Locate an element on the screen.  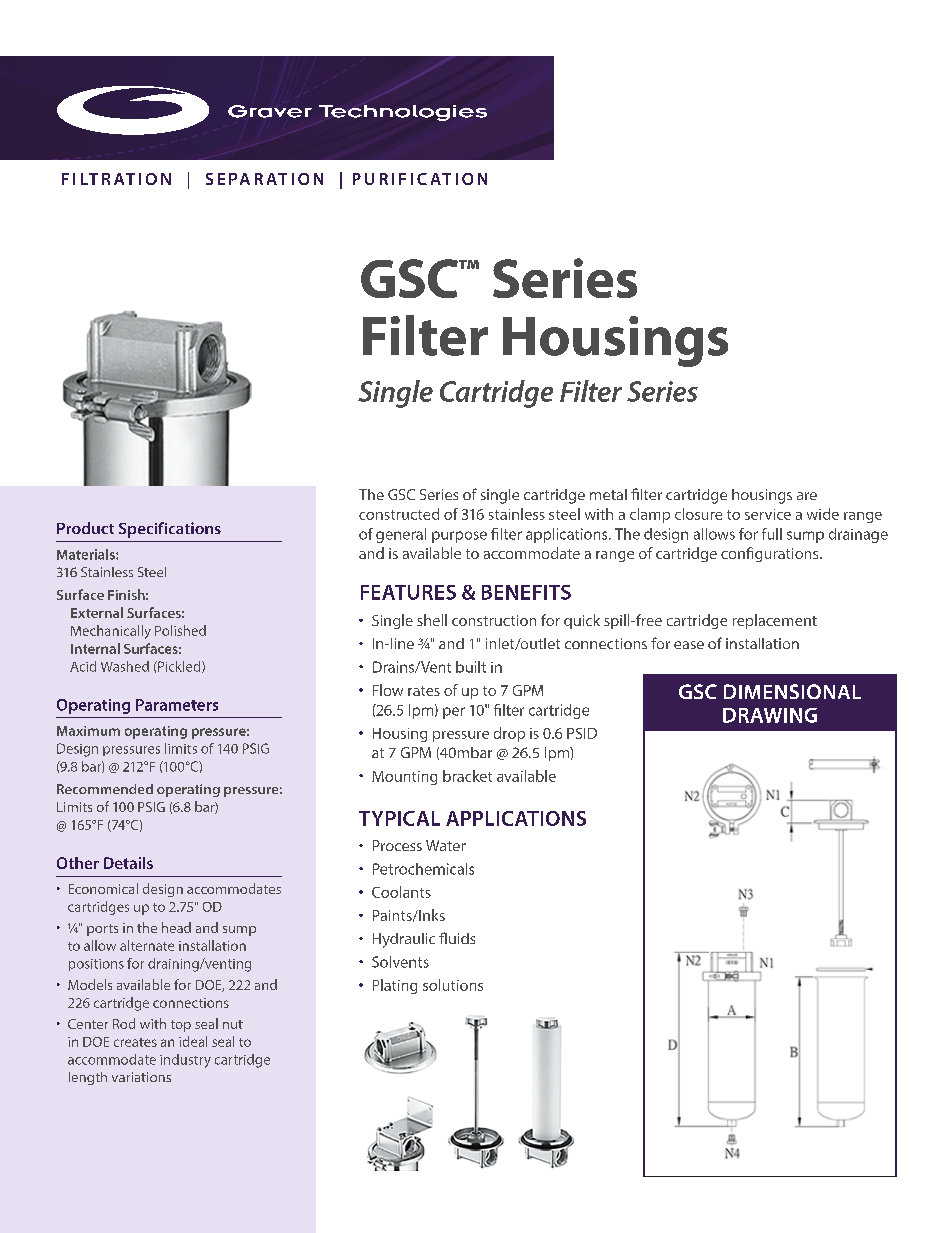
Mounting is located at coordinates (404, 778).
